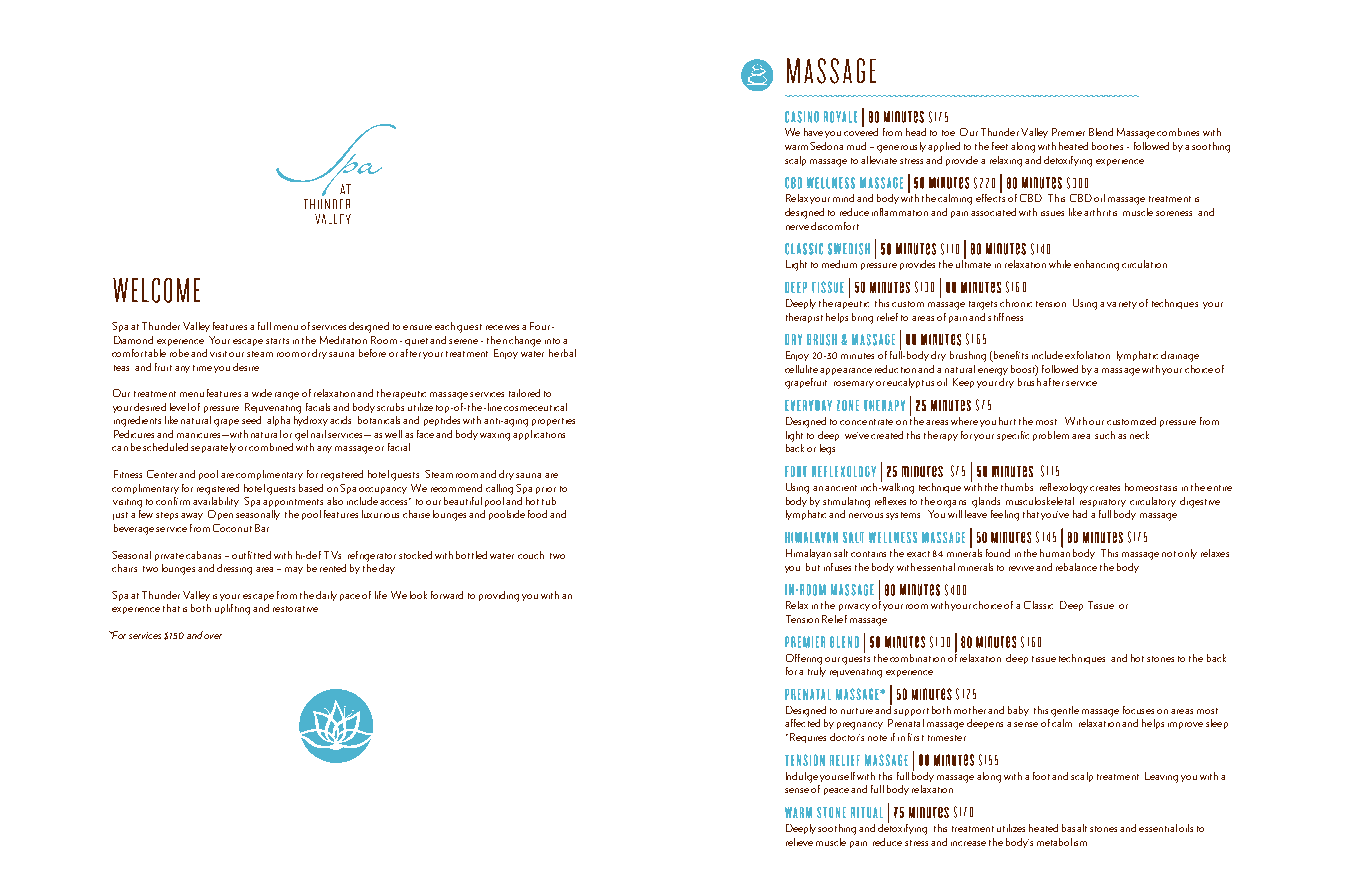 The height and width of the screenshot is (896, 1345). I want to click on creates, so click(1105, 488).
